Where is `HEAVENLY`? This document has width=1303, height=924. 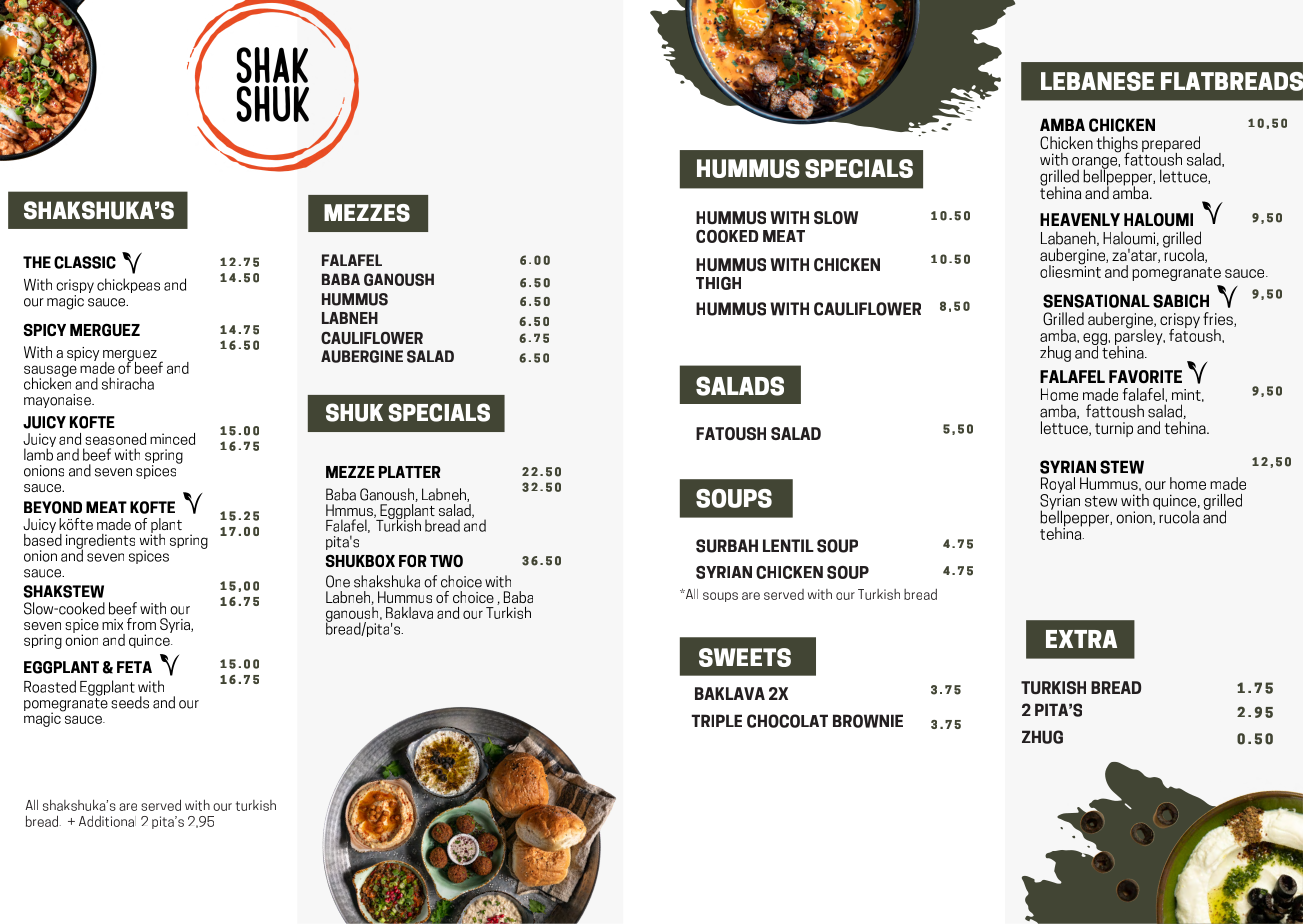 HEAVENLY is located at coordinates (1080, 219).
